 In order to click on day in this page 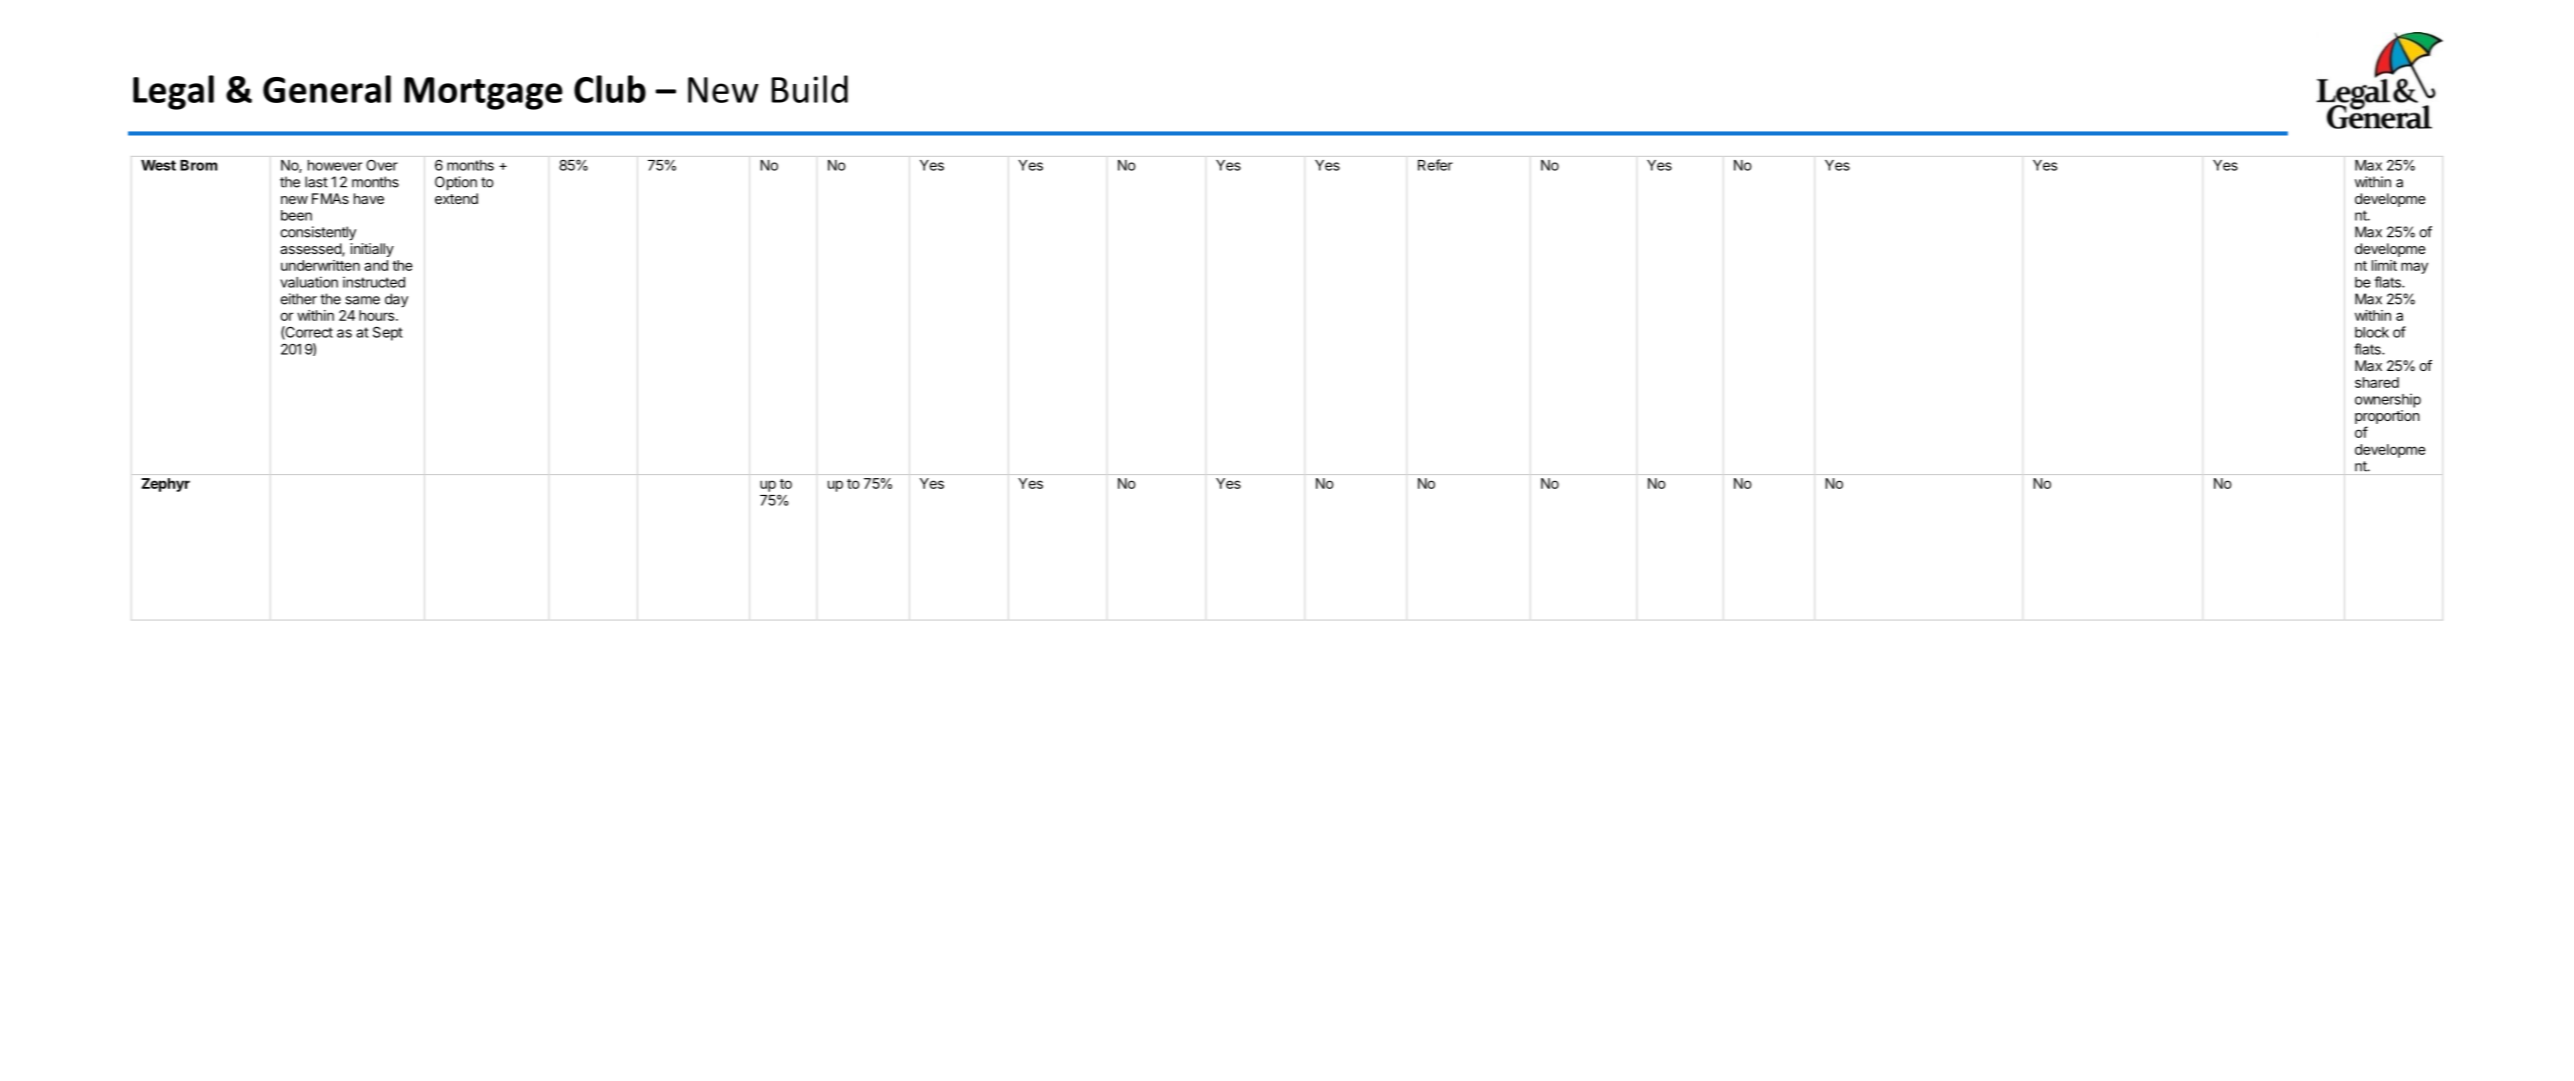, I will do `click(396, 300)`.
